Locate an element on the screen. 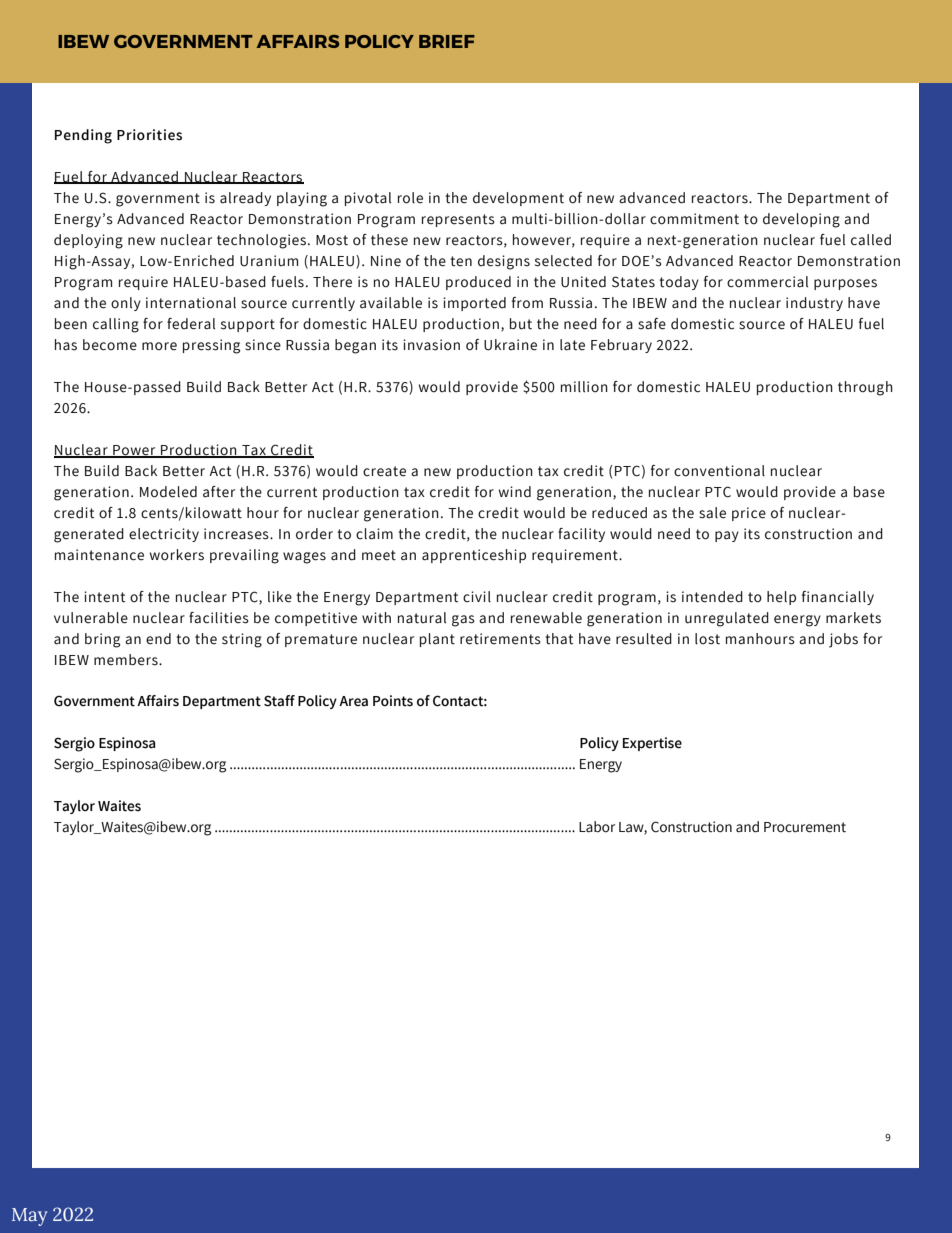 This screenshot has width=952, height=1233. Priorities is located at coordinates (149, 135).
